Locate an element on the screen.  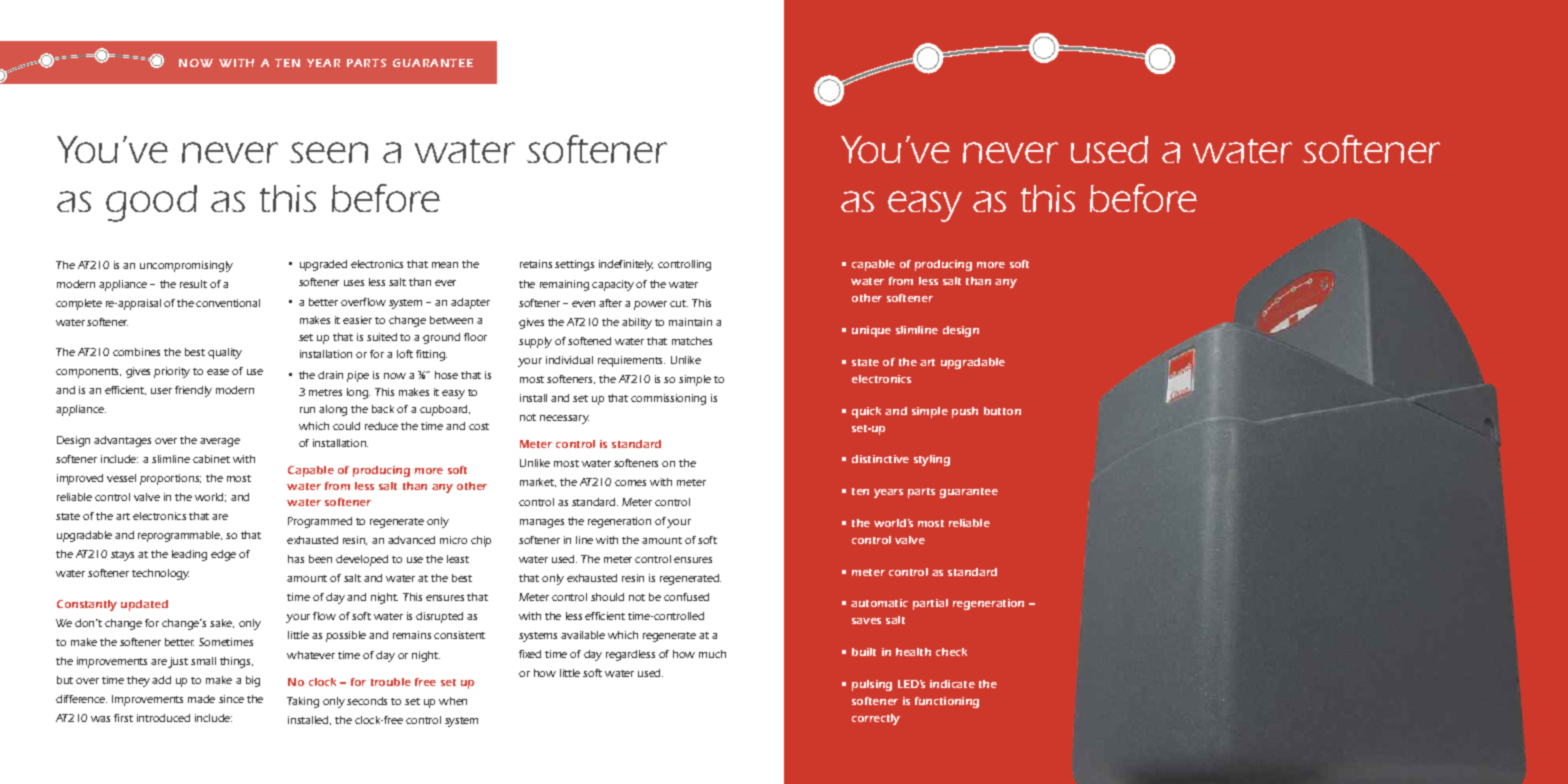
average is located at coordinates (220, 442).
